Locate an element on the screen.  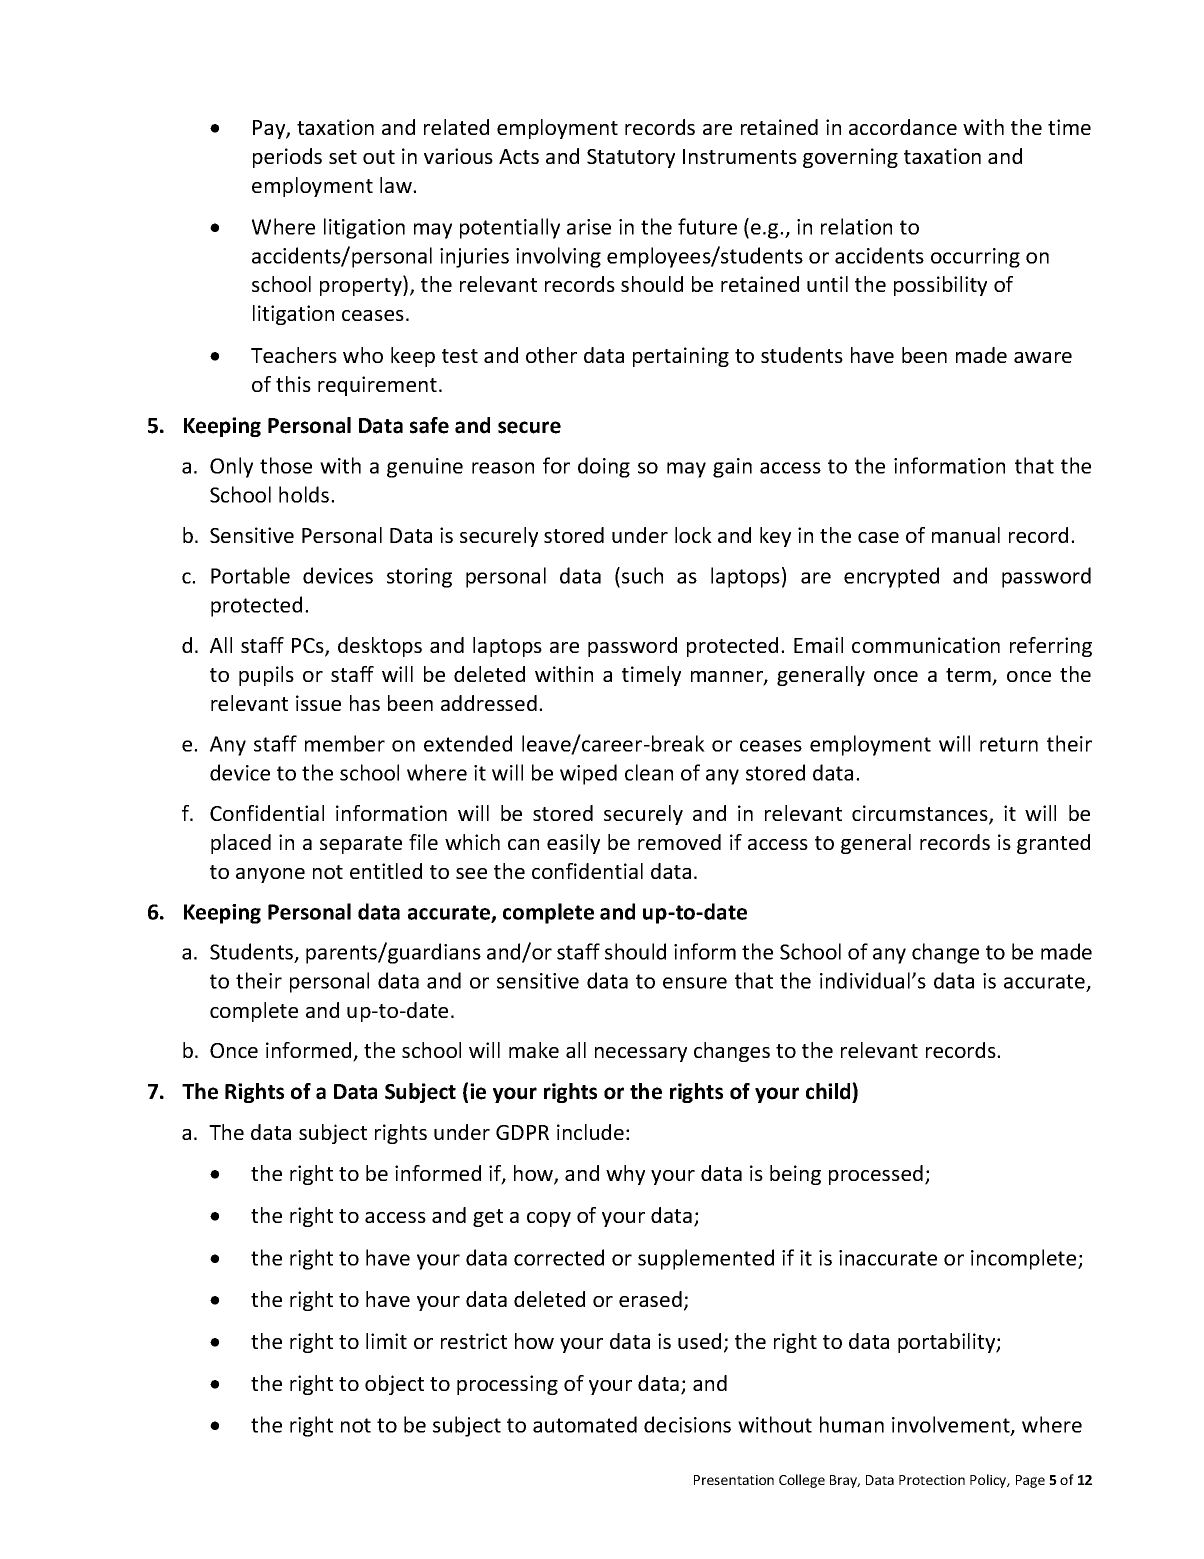
get is located at coordinates (488, 1218).
